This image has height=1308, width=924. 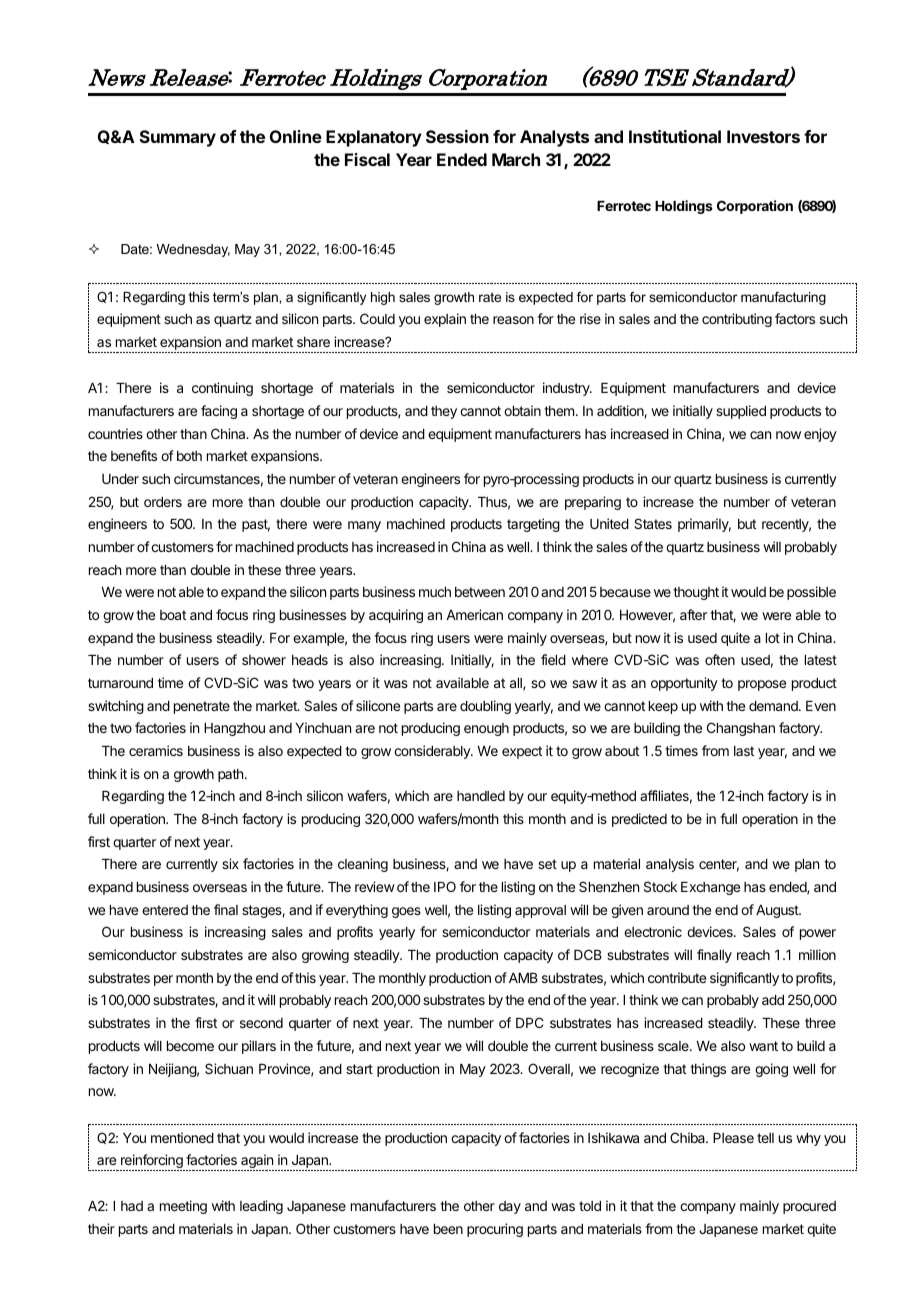 I want to click on meeting, so click(x=183, y=1207).
